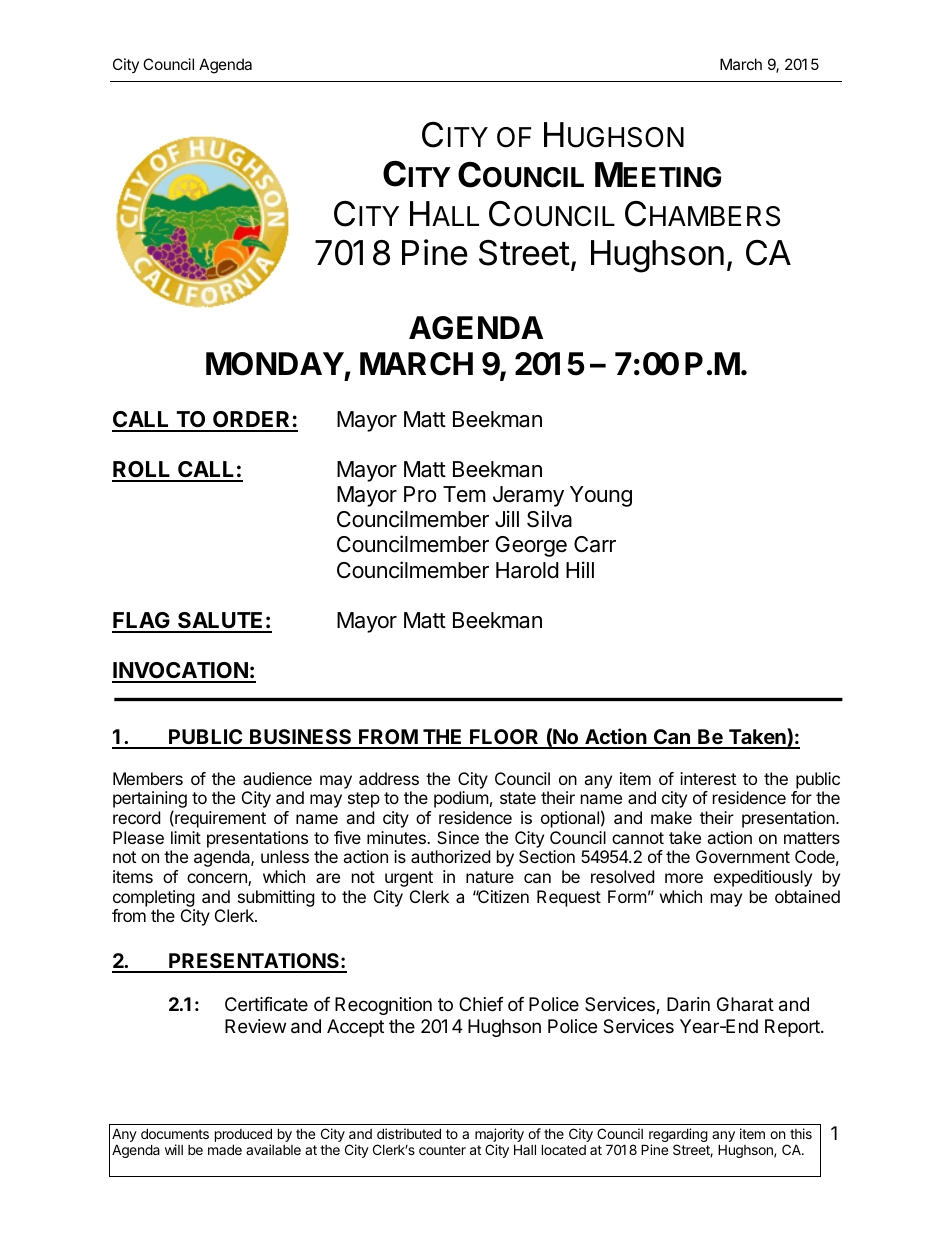  I want to click on majority, so click(499, 1136).
